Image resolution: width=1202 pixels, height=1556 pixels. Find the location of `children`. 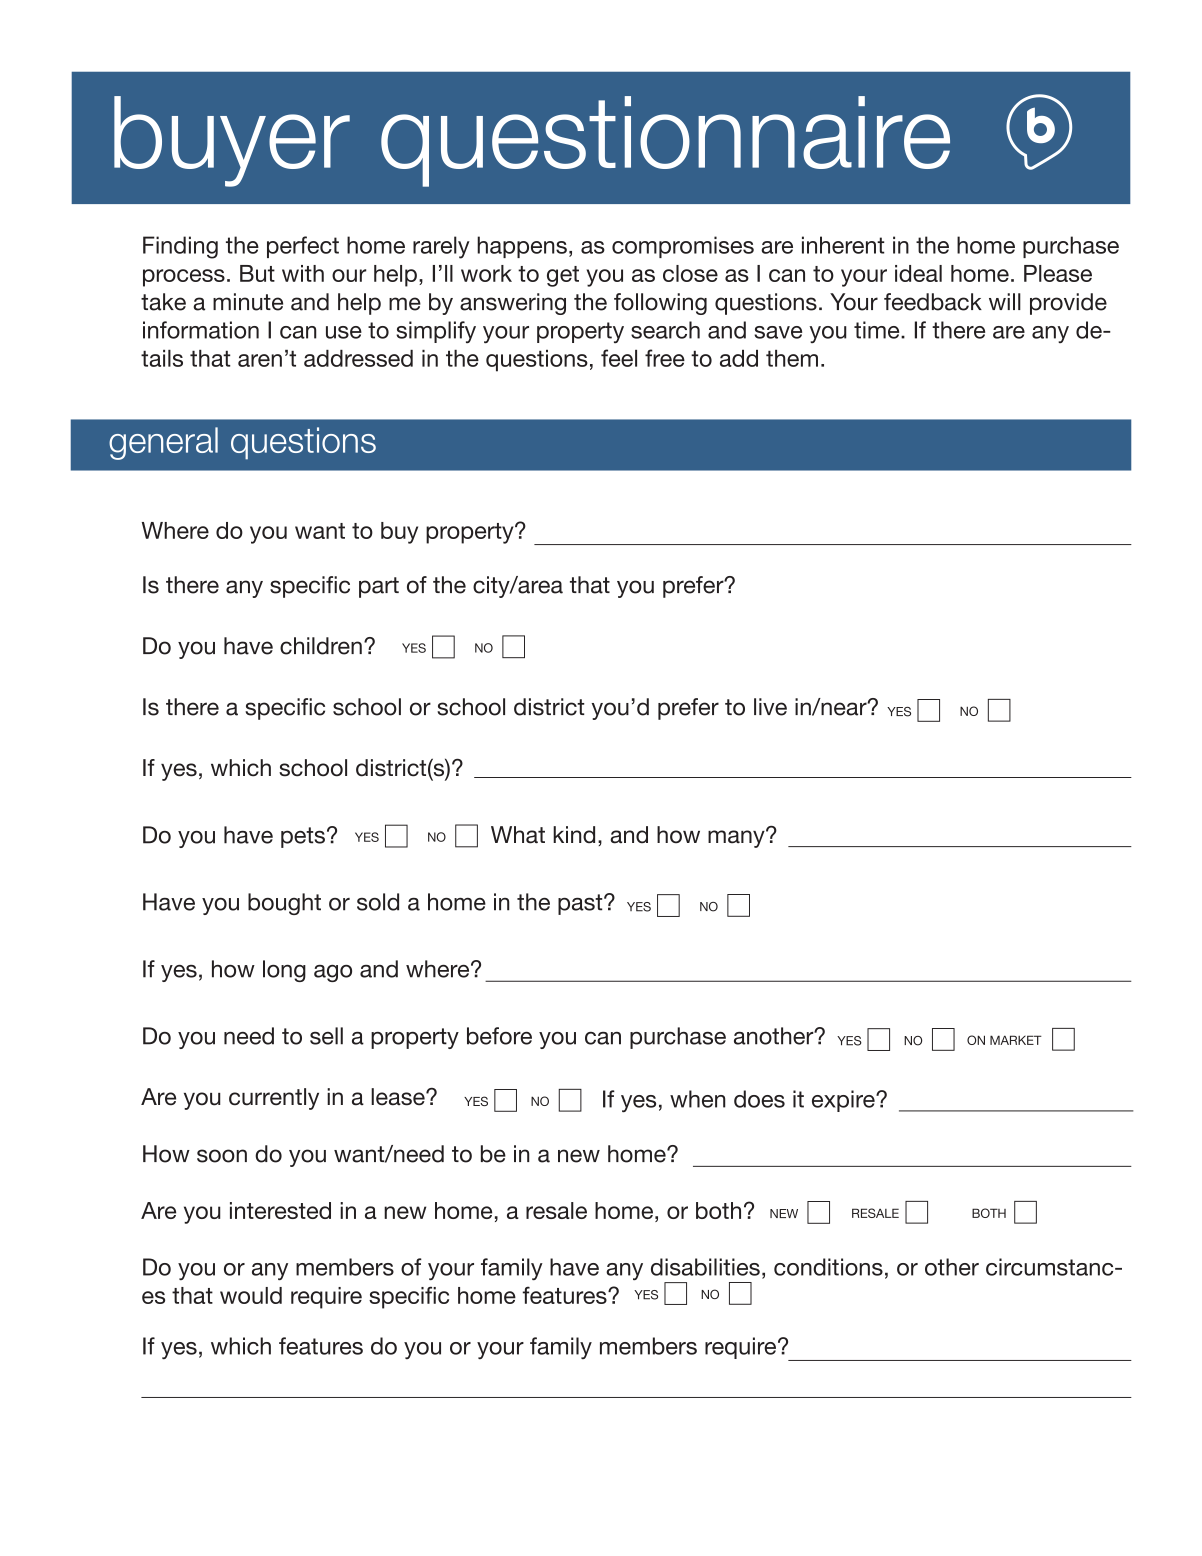

children is located at coordinates (321, 646).
